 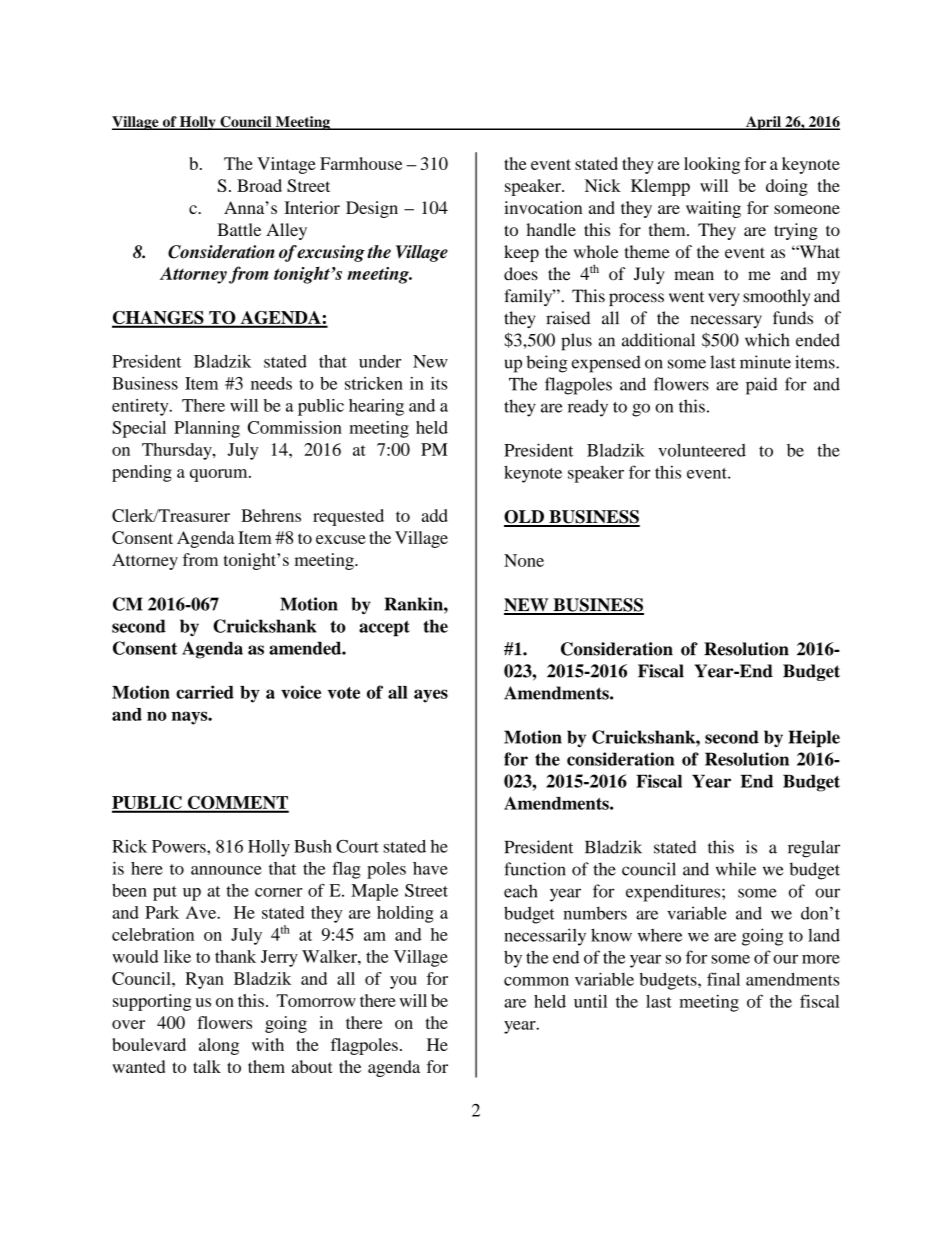 I want to click on looking, so click(x=712, y=165).
